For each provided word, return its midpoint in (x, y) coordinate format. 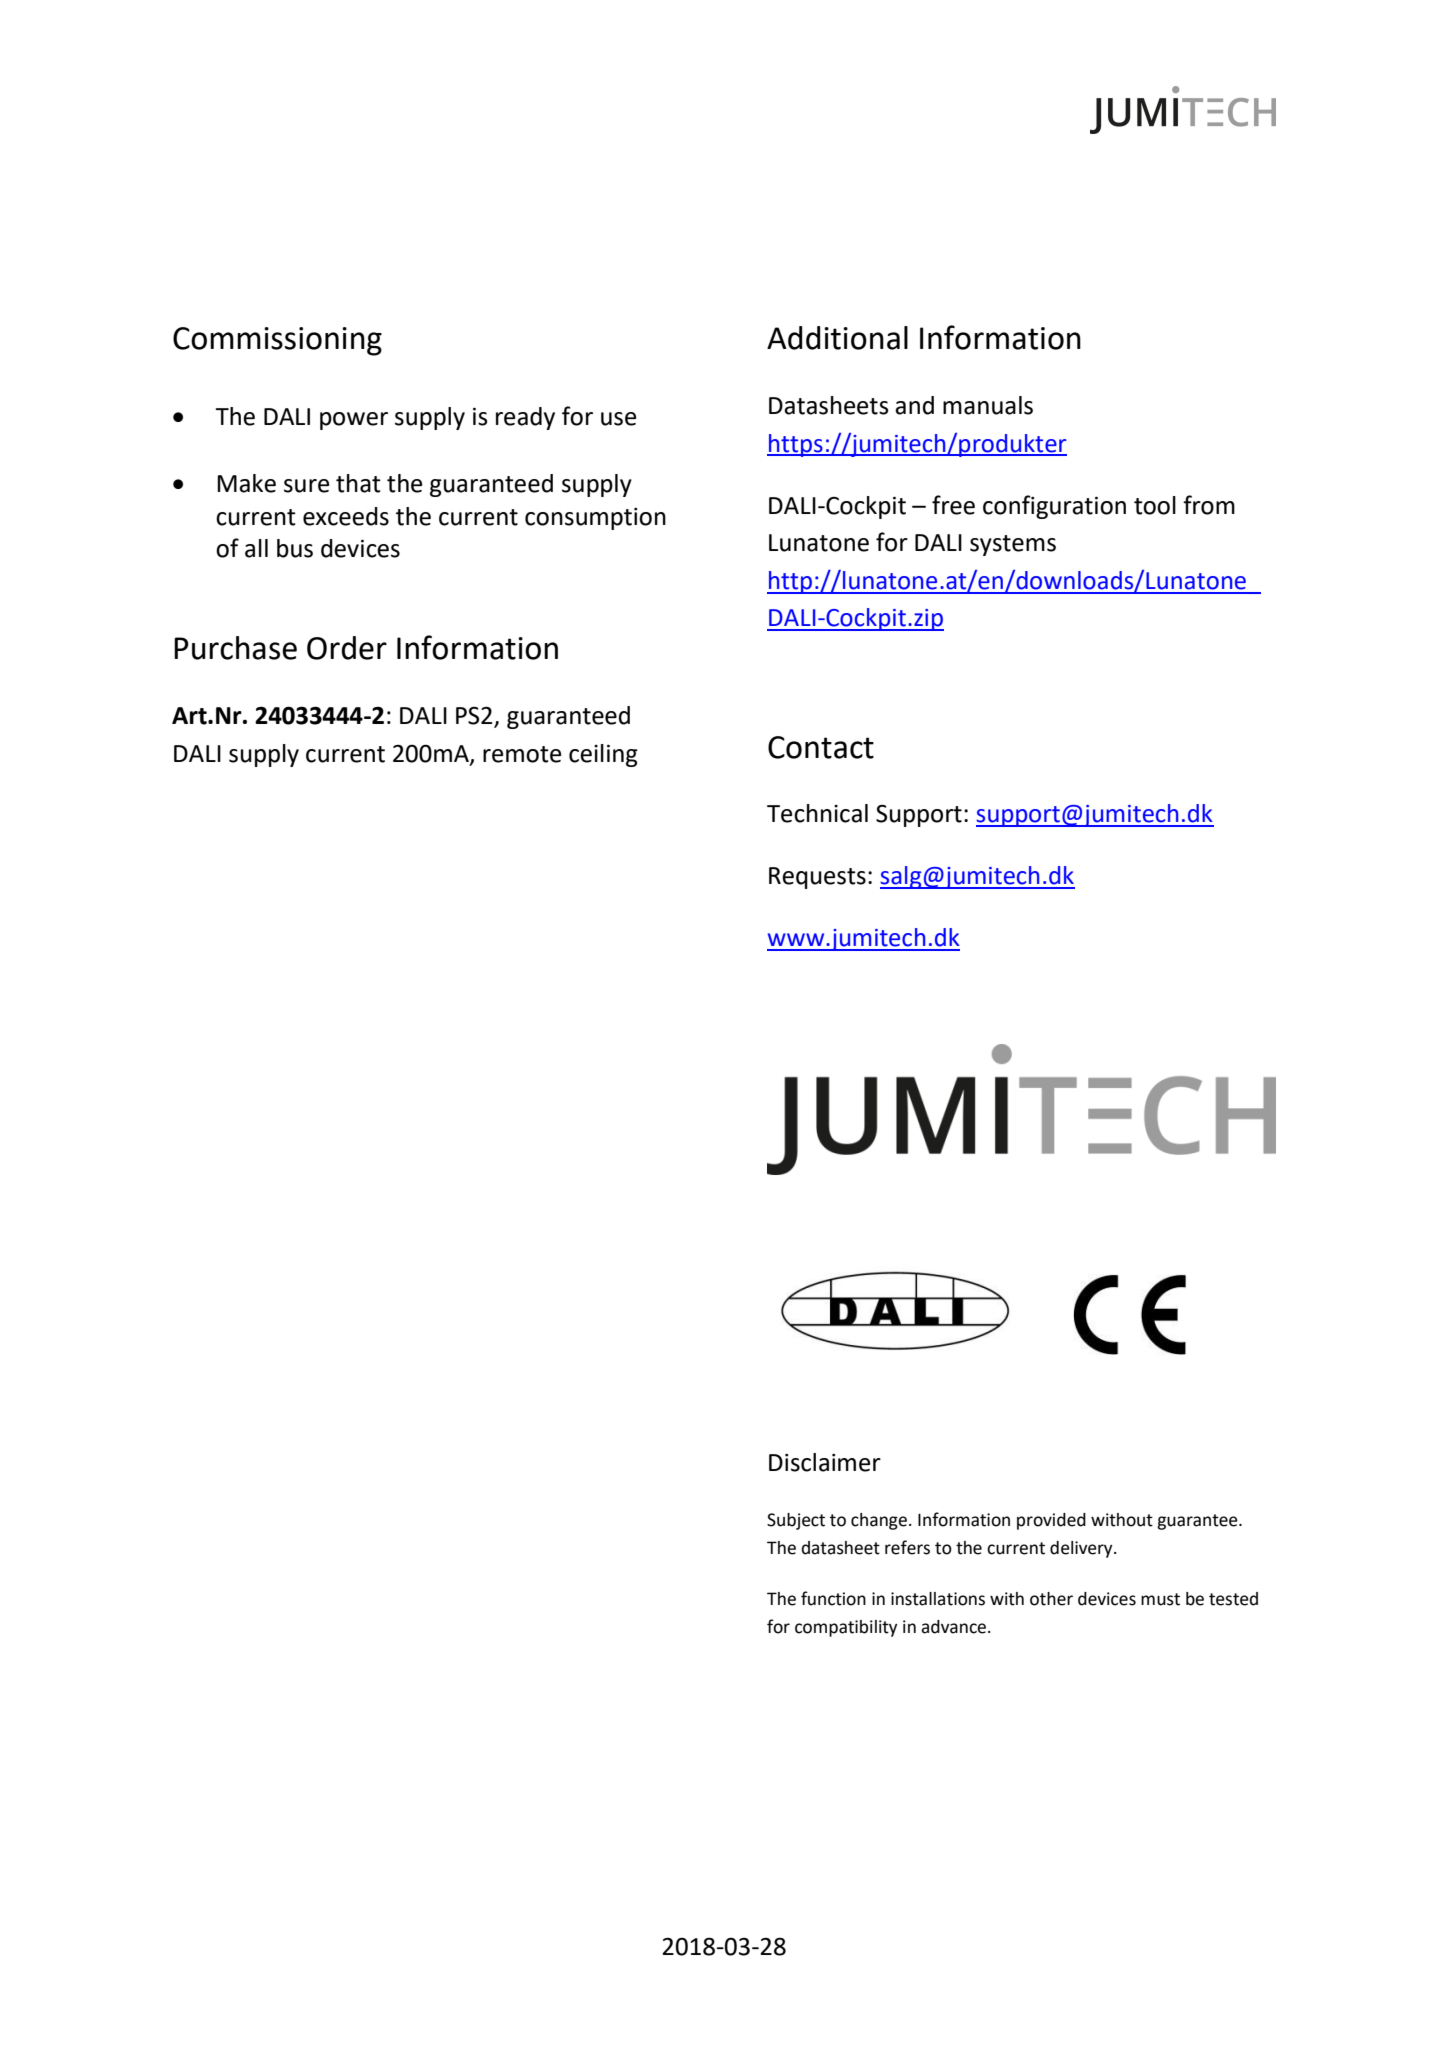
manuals (988, 405)
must (1160, 1599)
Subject (796, 1521)
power (354, 421)
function (833, 1598)
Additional (837, 338)
